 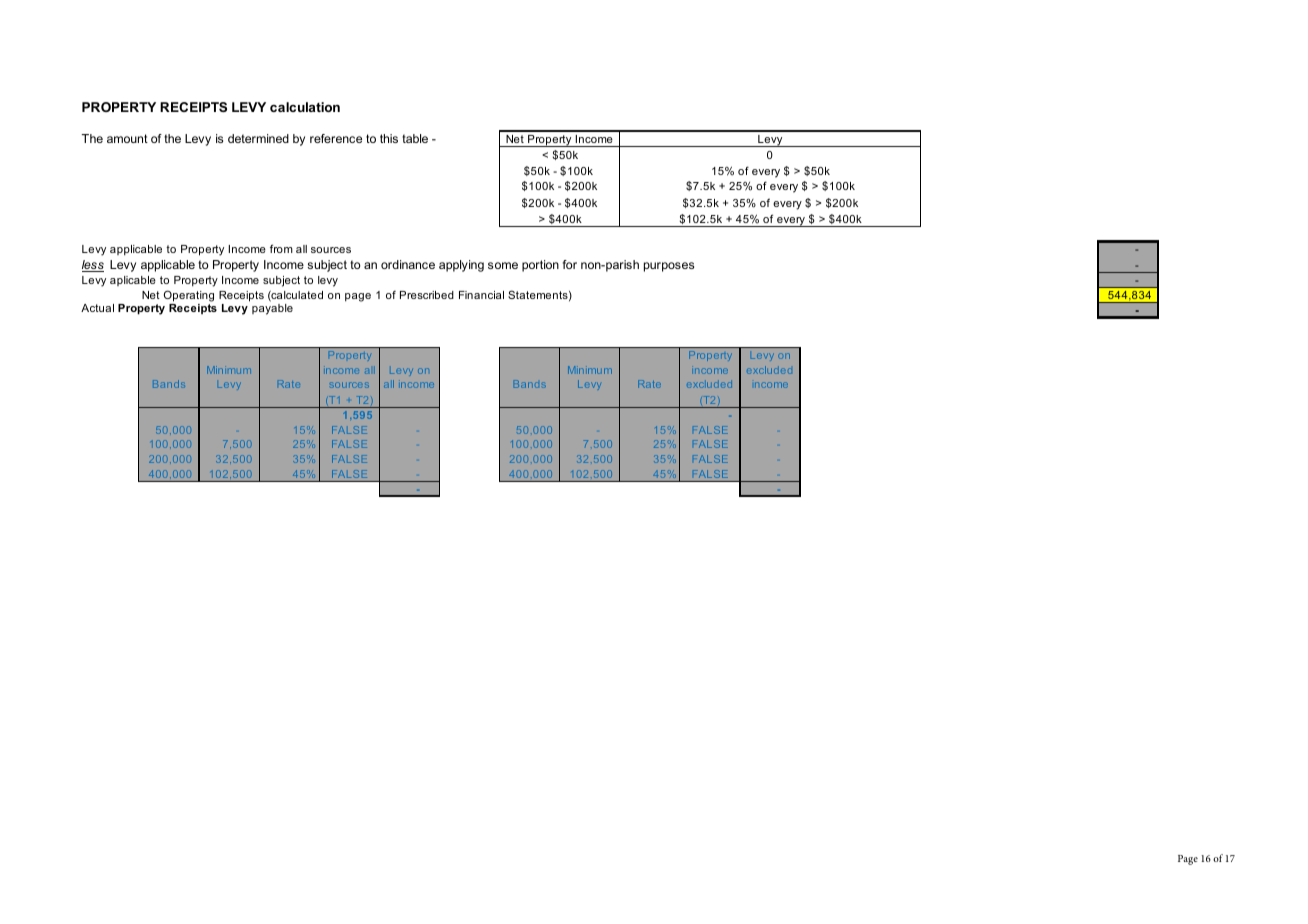 What do you see at coordinates (305, 107) in the page?
I see `calculation` at bounding box center [305, 107].
